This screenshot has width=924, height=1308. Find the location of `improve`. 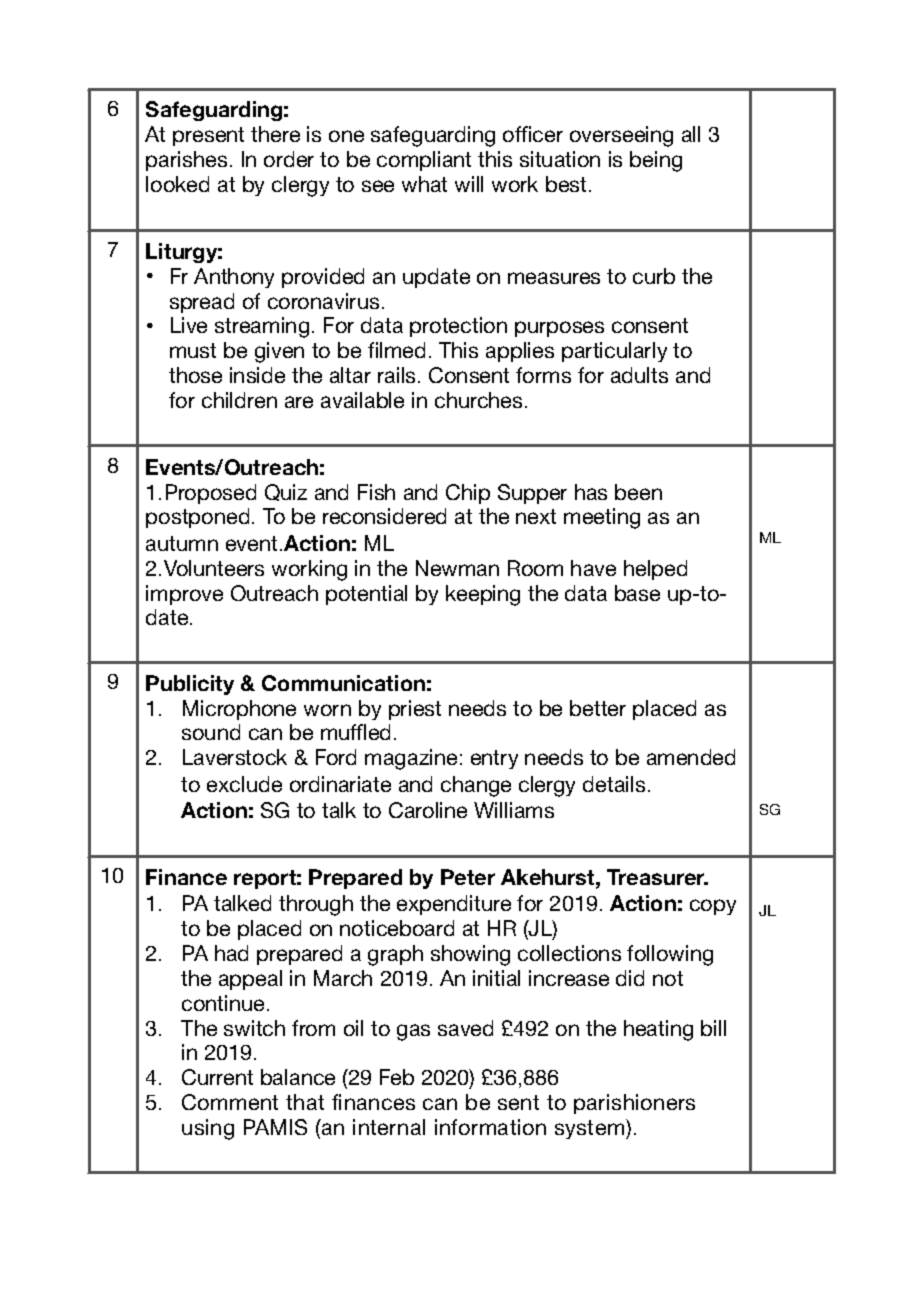

improve is located at coordinates (184, 595).
